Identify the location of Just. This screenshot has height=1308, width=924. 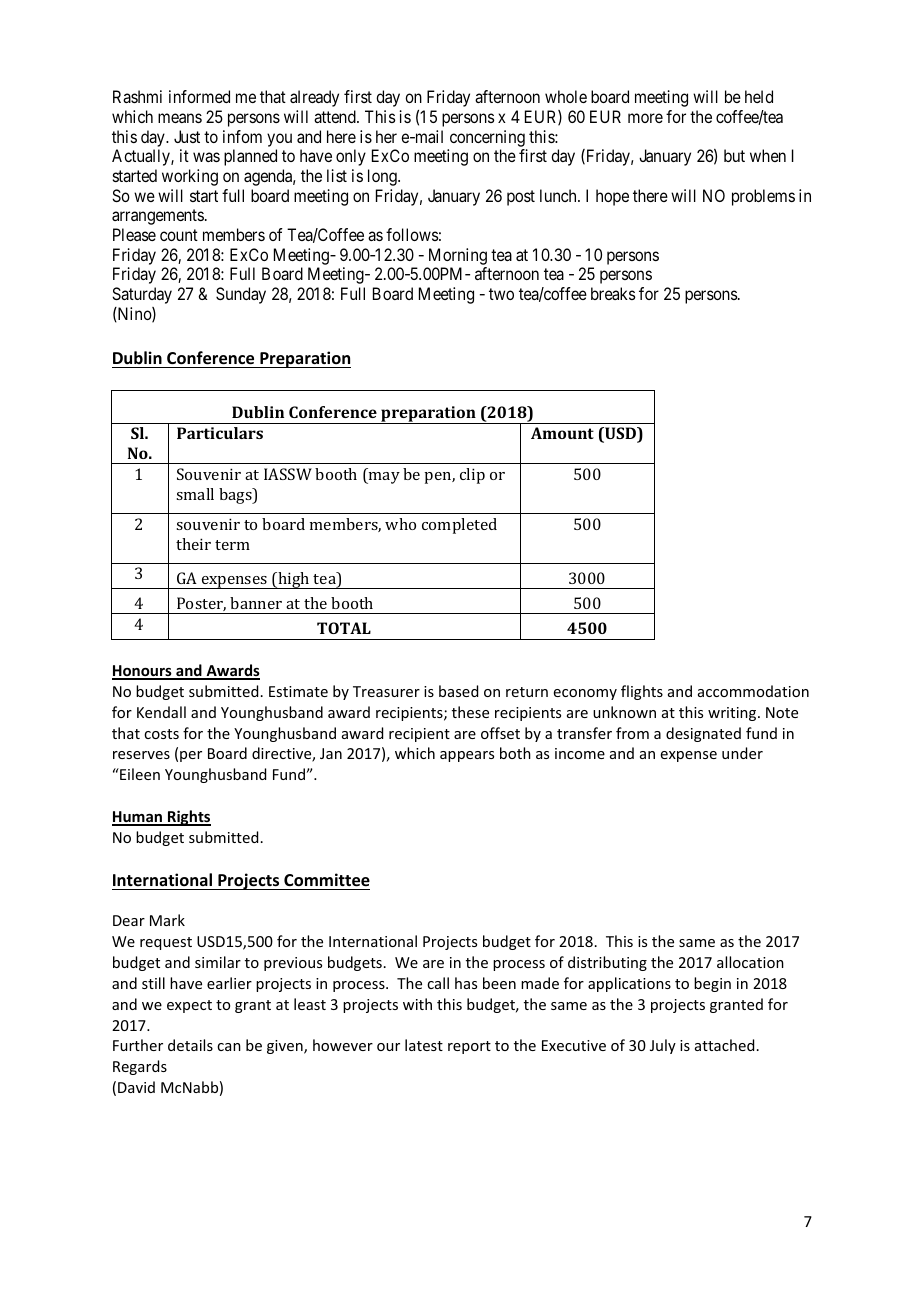
(187, 136).
